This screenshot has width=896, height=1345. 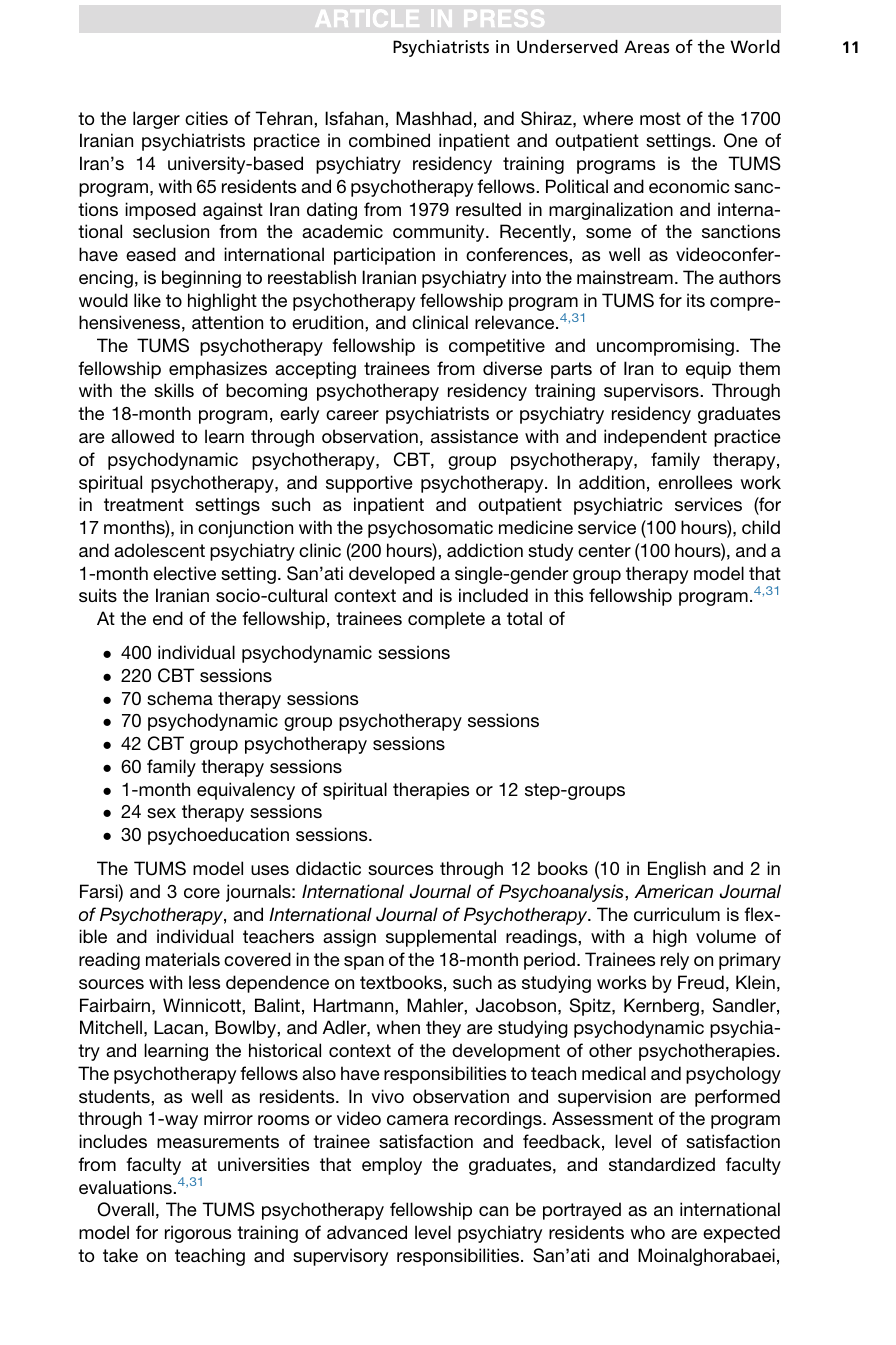 What do you see at coordinates (474, 436) in the screenshot?
I see `assistance` at bounding box center [474, 436].
